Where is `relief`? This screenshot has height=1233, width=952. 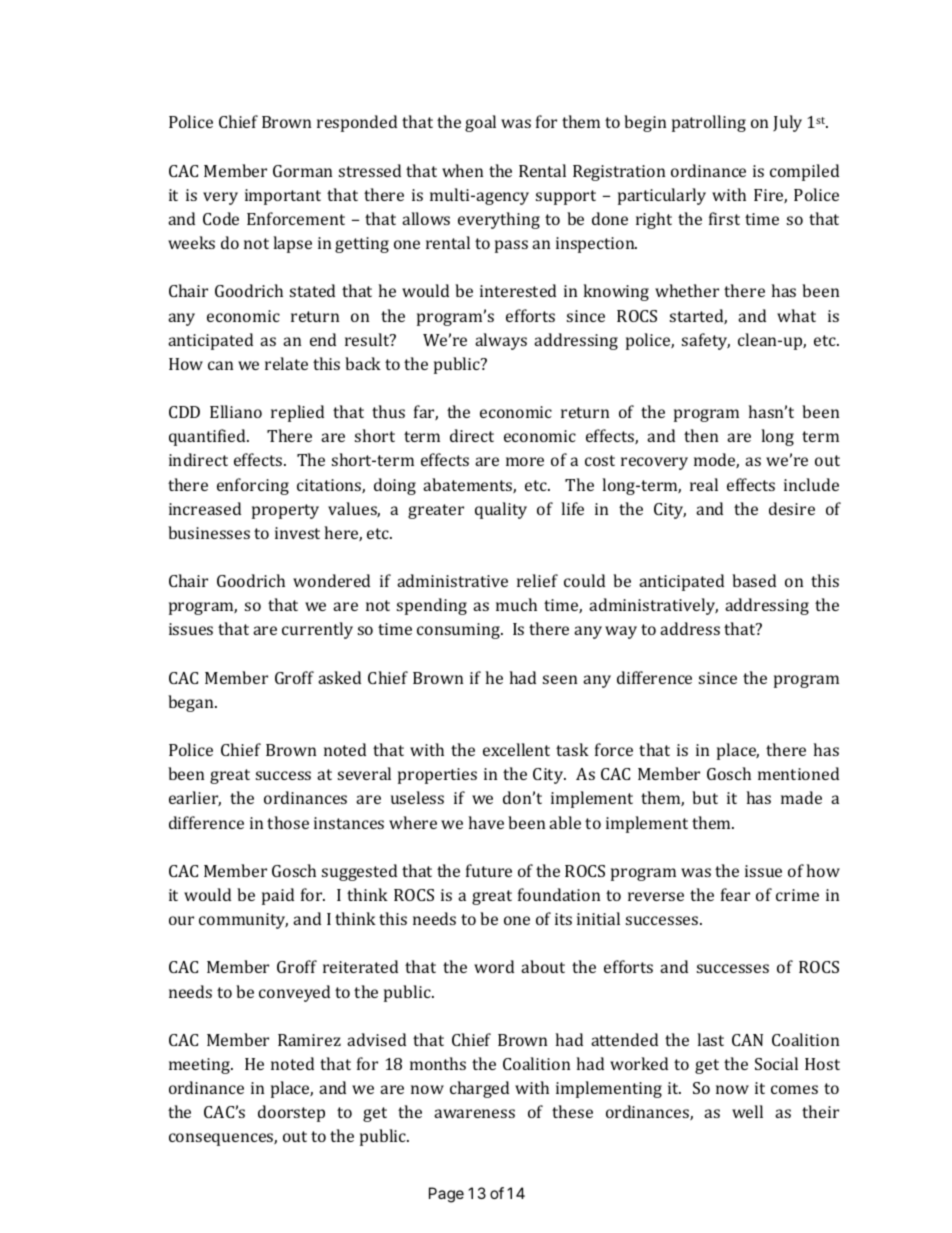
relief is located at coordinates (537, 580).
